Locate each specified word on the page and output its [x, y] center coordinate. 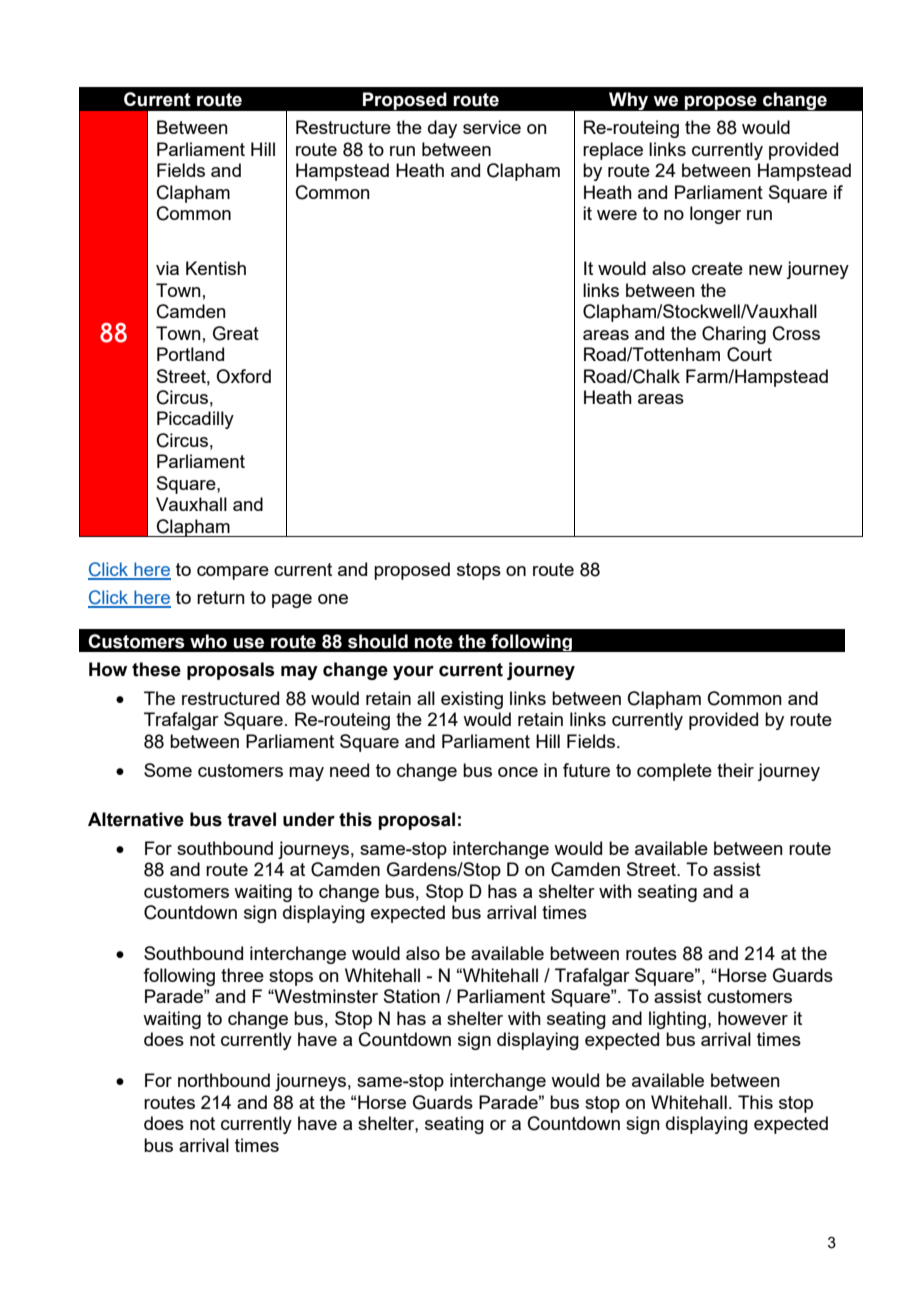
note [434, 642]
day [442, 129]
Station [412, 996]
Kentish [216, 268]
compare [233, 573]
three [242, 975]
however [753, 1018]
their [735, 770]
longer [715, 215]
